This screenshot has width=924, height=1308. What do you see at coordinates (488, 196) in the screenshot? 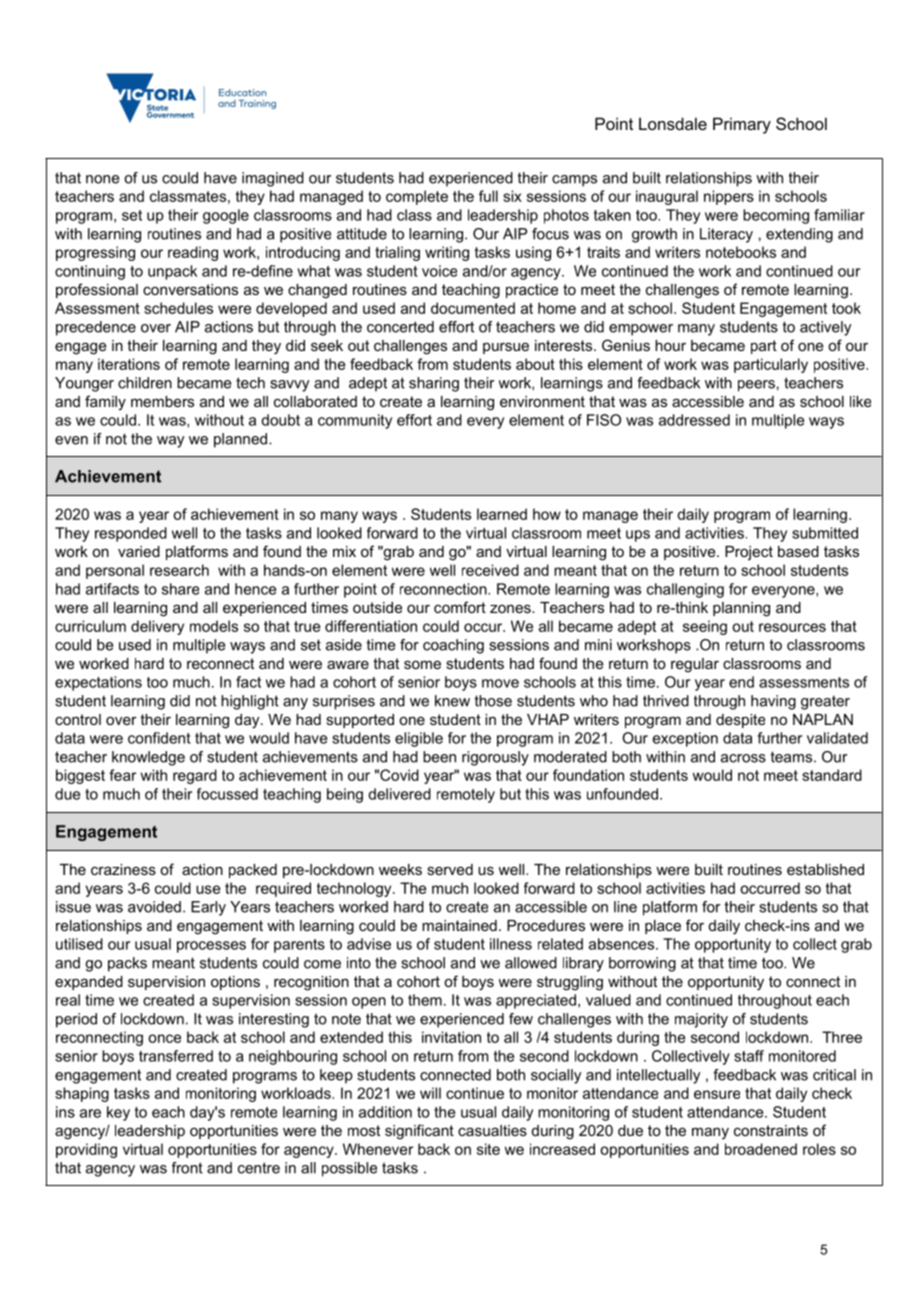
I see `full` at bounding box center [488, 196].
